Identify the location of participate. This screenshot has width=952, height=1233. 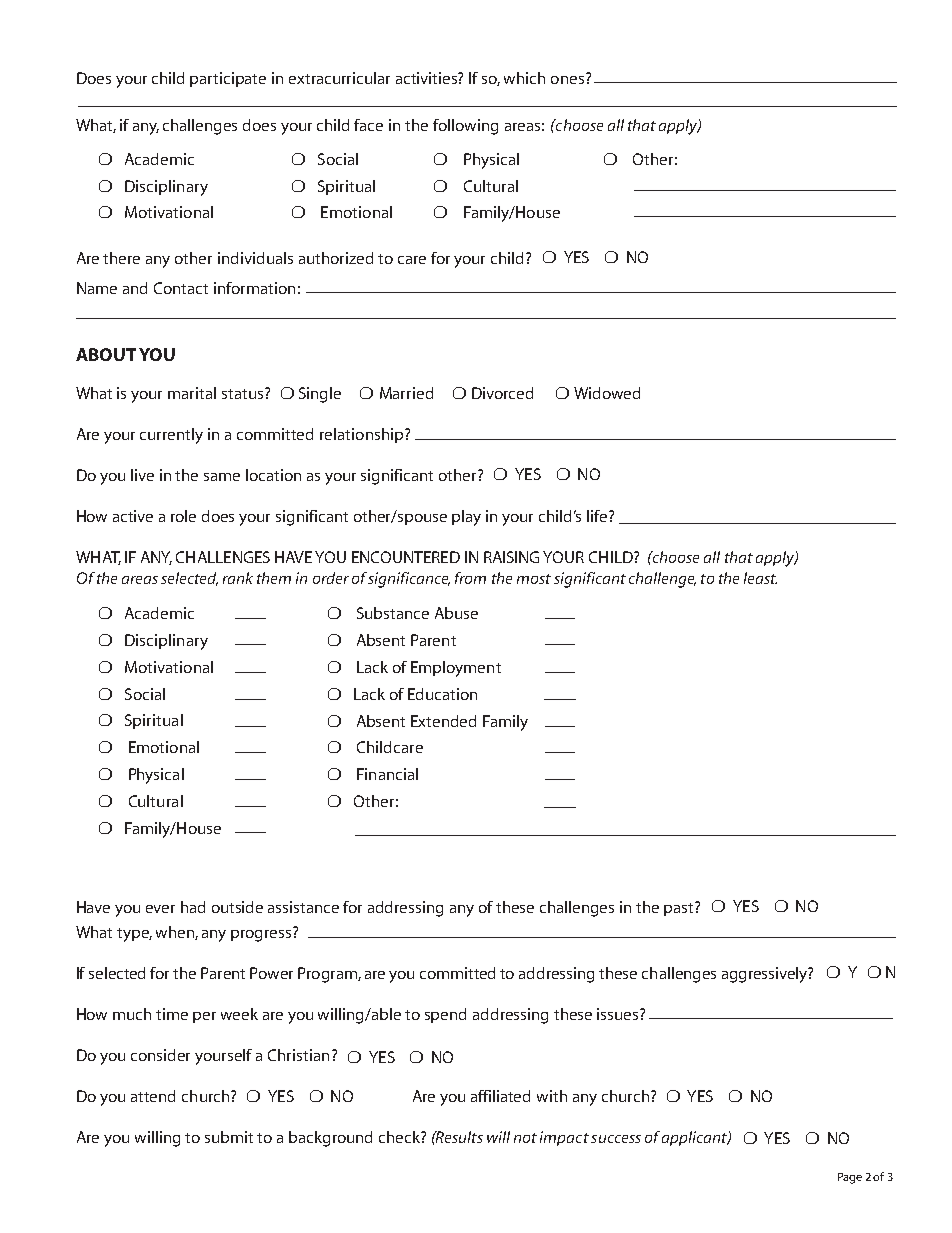
(228, 79).
